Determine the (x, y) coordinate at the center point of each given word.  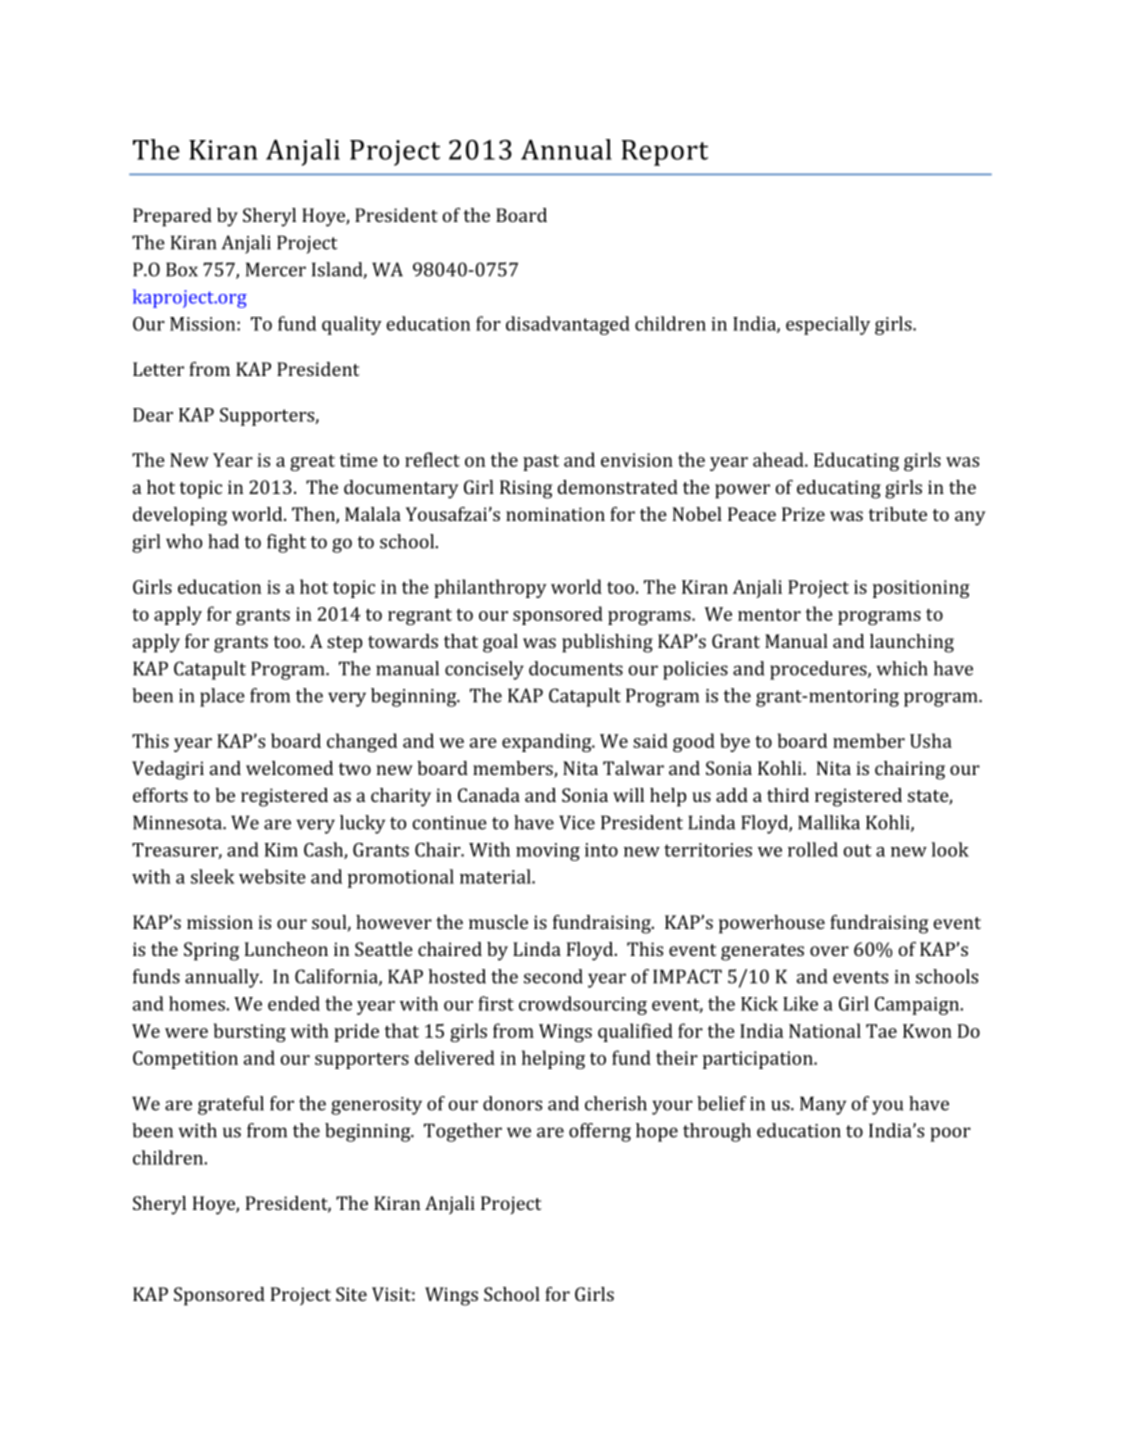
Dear (153, 415)
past (541, 463)
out (858, 850)
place (222, 697)
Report (664, 153)
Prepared (172, 217)
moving (548, 852)
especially (828, 325)
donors (512, 1103)
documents (576, 668)
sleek (213, 876)
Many (823, 1105)
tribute (897, 514)
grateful (231, 1105)
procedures (819, 670)
